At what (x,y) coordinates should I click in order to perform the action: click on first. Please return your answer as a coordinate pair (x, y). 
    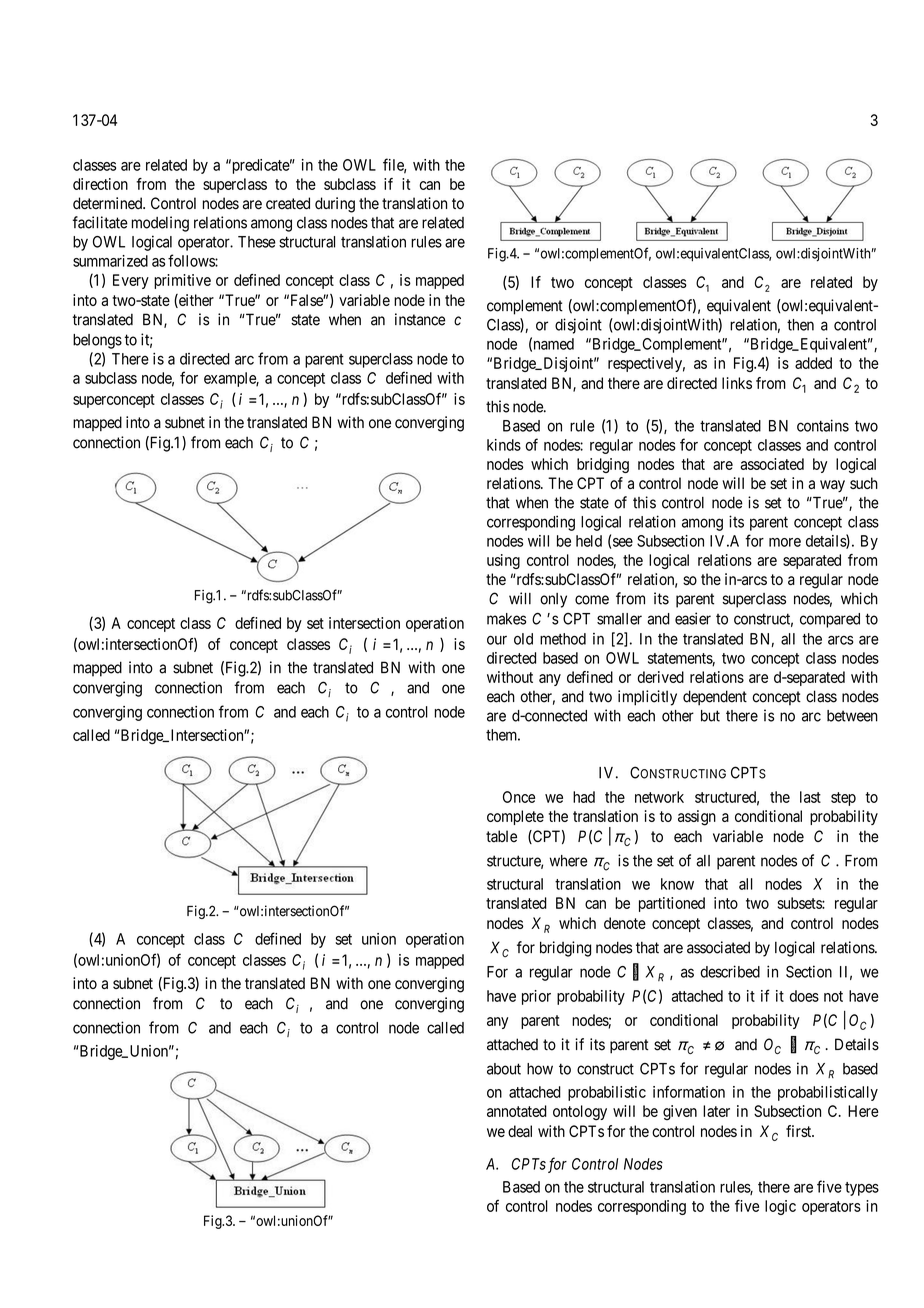
    Looking at the image, I should click on (800, 1131).
